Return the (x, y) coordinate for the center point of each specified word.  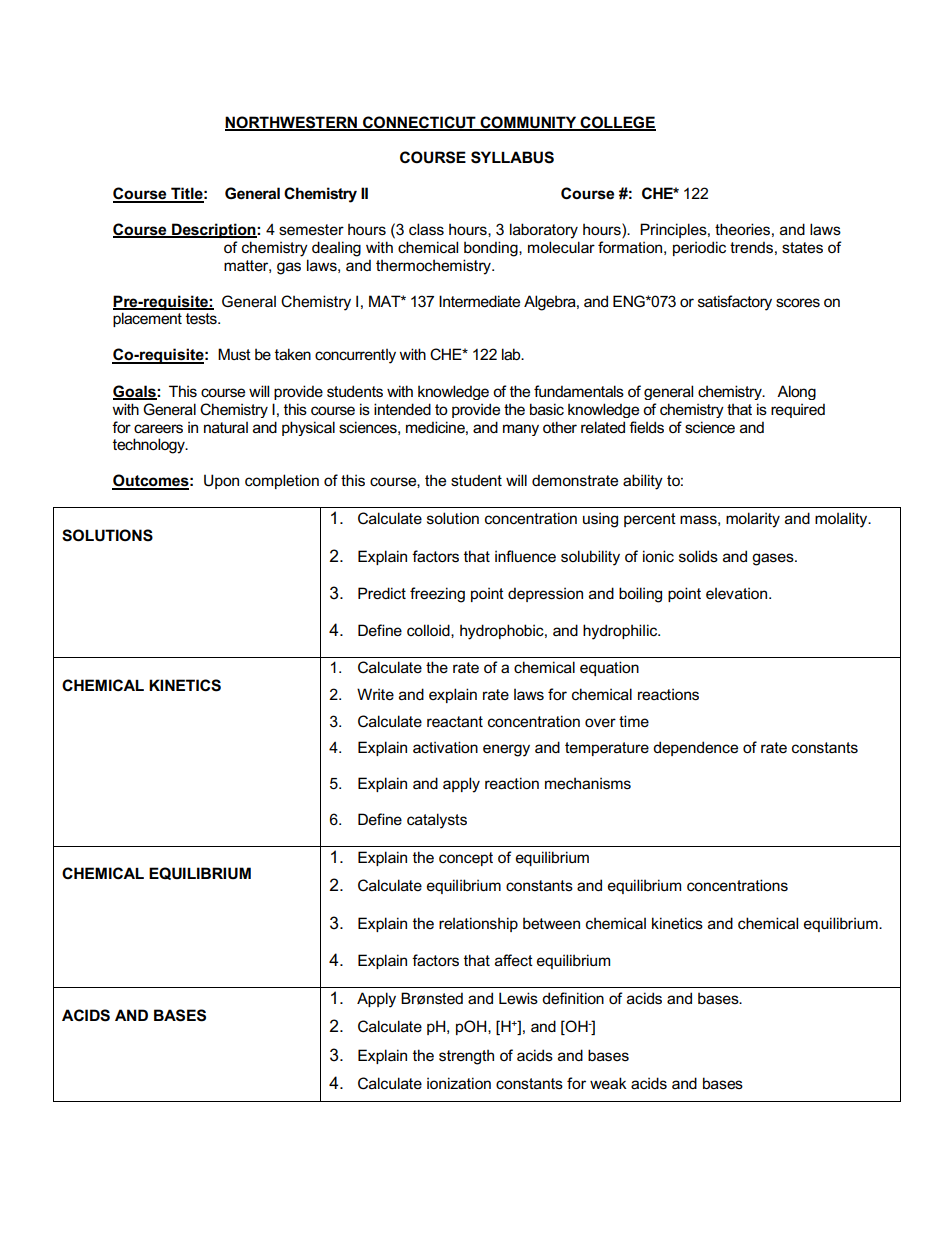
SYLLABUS (512, 157)
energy (506, 750)
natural (226, 427)
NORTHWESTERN (292, 123)
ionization (459, 1083)
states (802, 248)
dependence (695, 748)
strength (466, 1057)
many (521, 430)
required (798, 410)
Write (375, 694)
